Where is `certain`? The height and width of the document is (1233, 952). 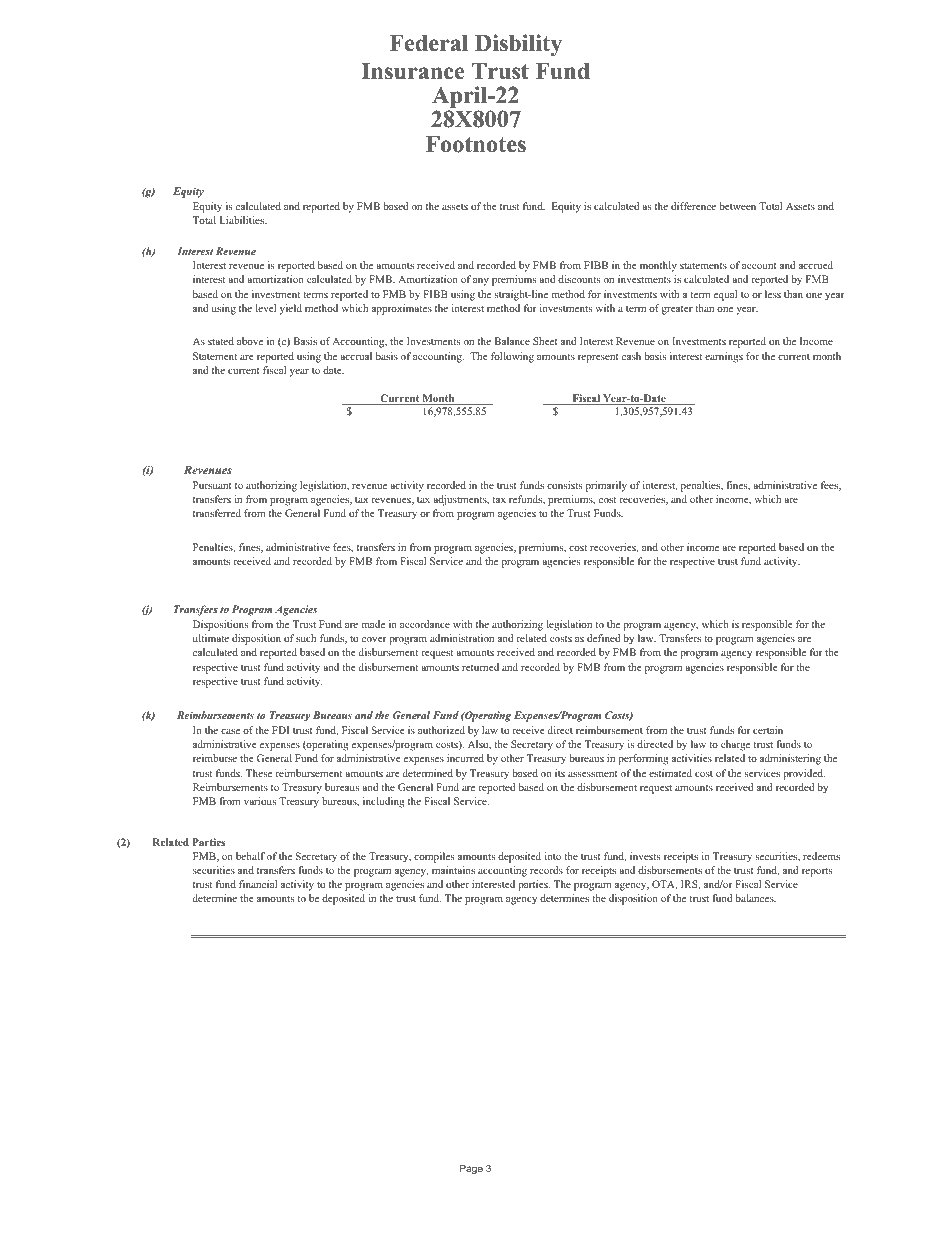 certain is located at coordinates (768, 730).
